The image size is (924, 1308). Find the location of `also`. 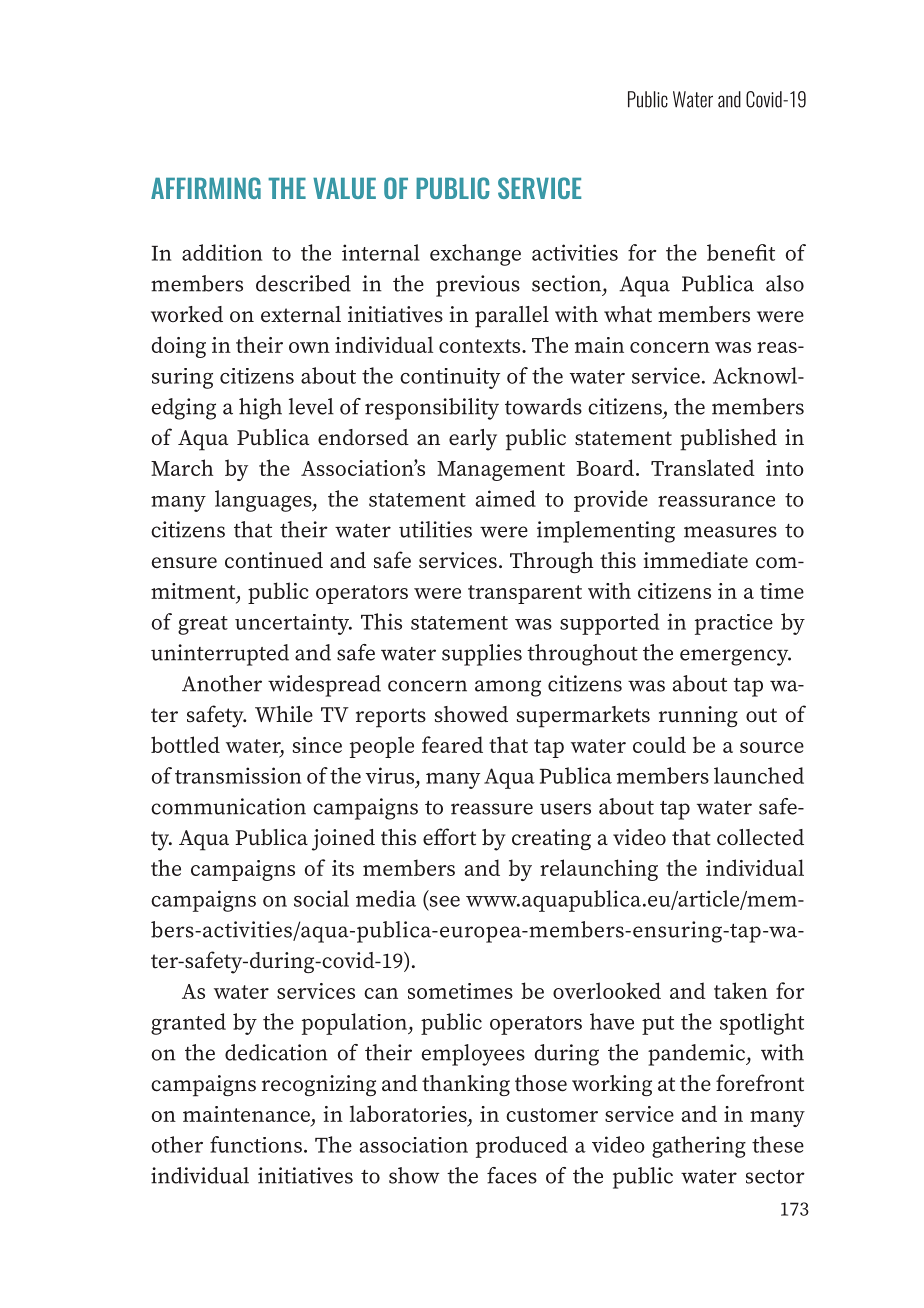

also is located at coordinates (785, 283).
